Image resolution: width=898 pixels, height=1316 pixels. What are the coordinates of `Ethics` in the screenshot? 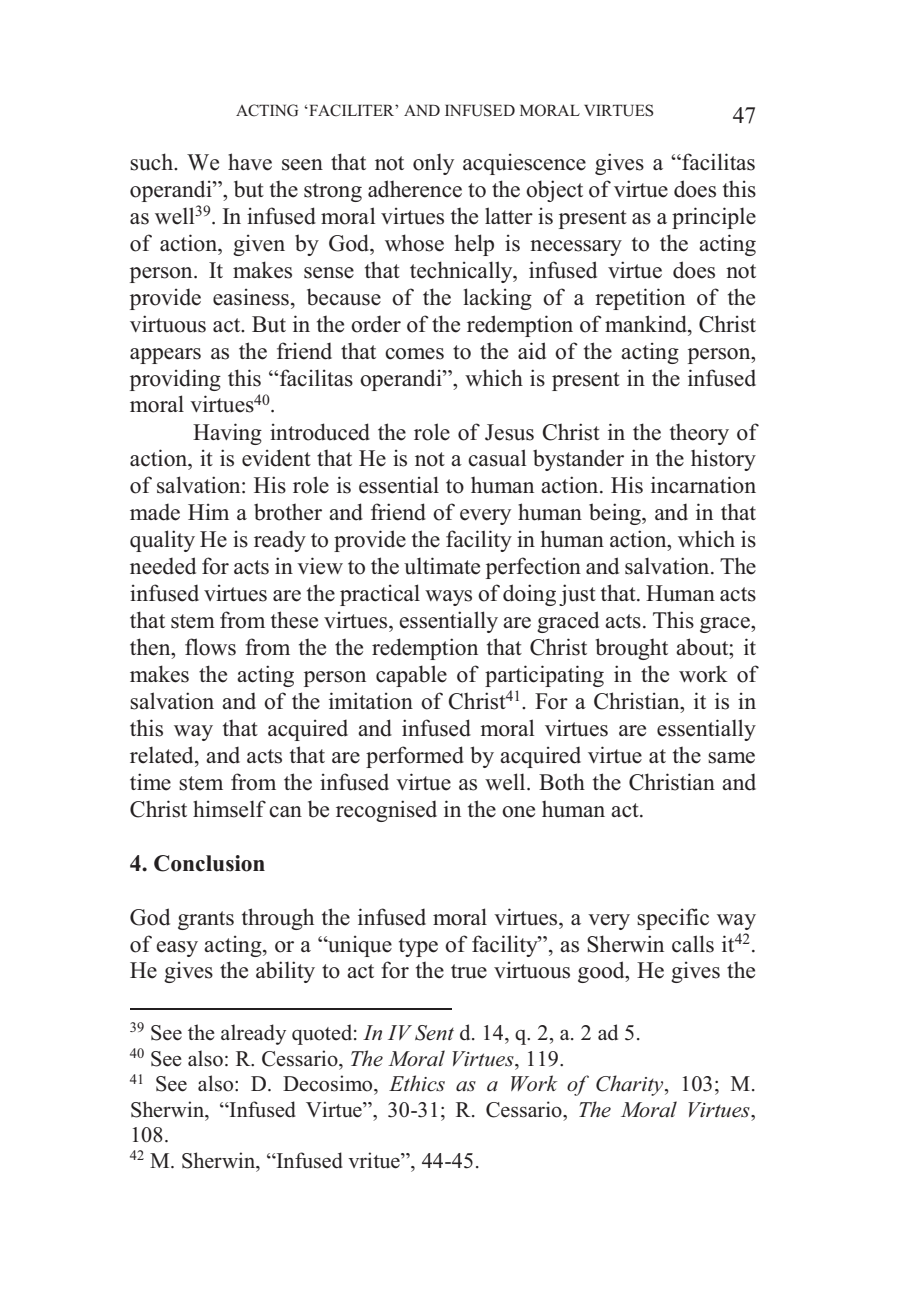 It's located at (417, 1083).
